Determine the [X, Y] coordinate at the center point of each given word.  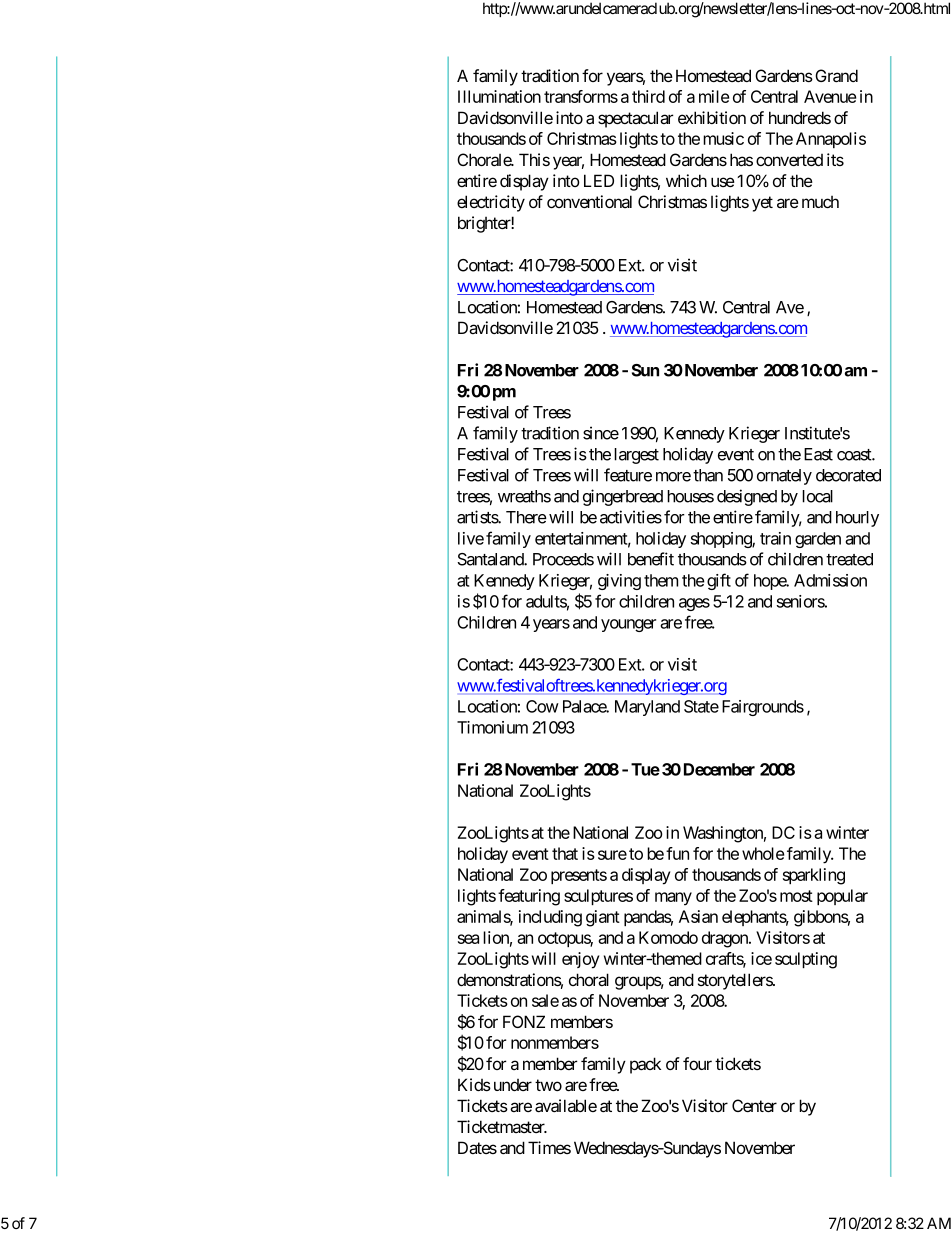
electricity [491, 203]
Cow [542, 706]
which [686, 180]
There [526, 517]
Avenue [830, 96]
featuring [529, 897]
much [820, 202]
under [513, 1085]
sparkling [814, 876]
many [673, 899]
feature [628, 475]
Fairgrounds [763, 708]
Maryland [647, 708]
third [648, 96]
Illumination [499, 96]
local [817, 496]
